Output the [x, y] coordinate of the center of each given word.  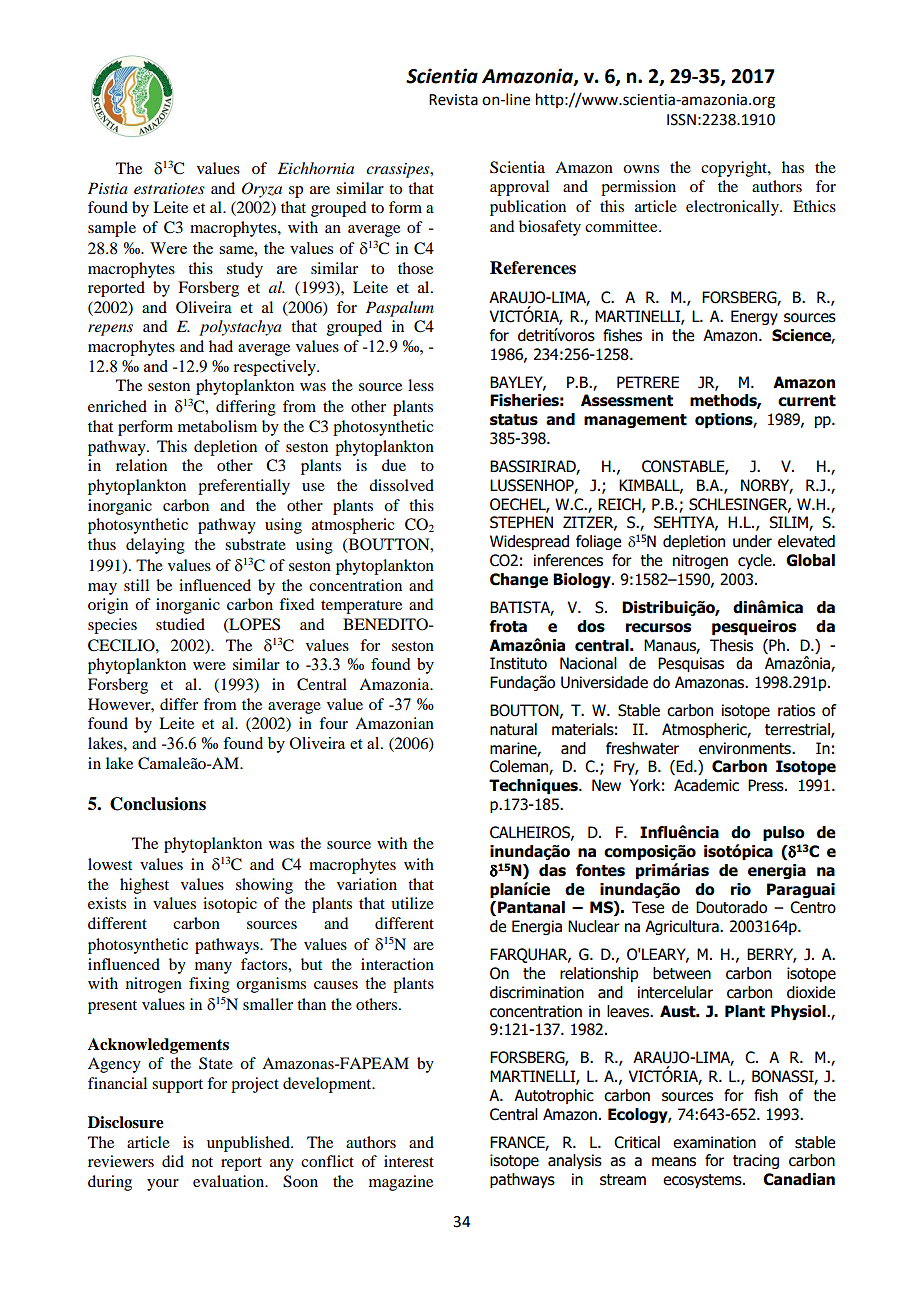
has [793, 167]
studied [180, 624]
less [421, 385]
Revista [453, 100]
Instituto [518, 663]
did [173, 1161]
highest [144, 886]
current [807, 401]
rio [741, 889]
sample [112, 229]
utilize [412, 903]
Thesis [731, 645]
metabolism [217, 426]
